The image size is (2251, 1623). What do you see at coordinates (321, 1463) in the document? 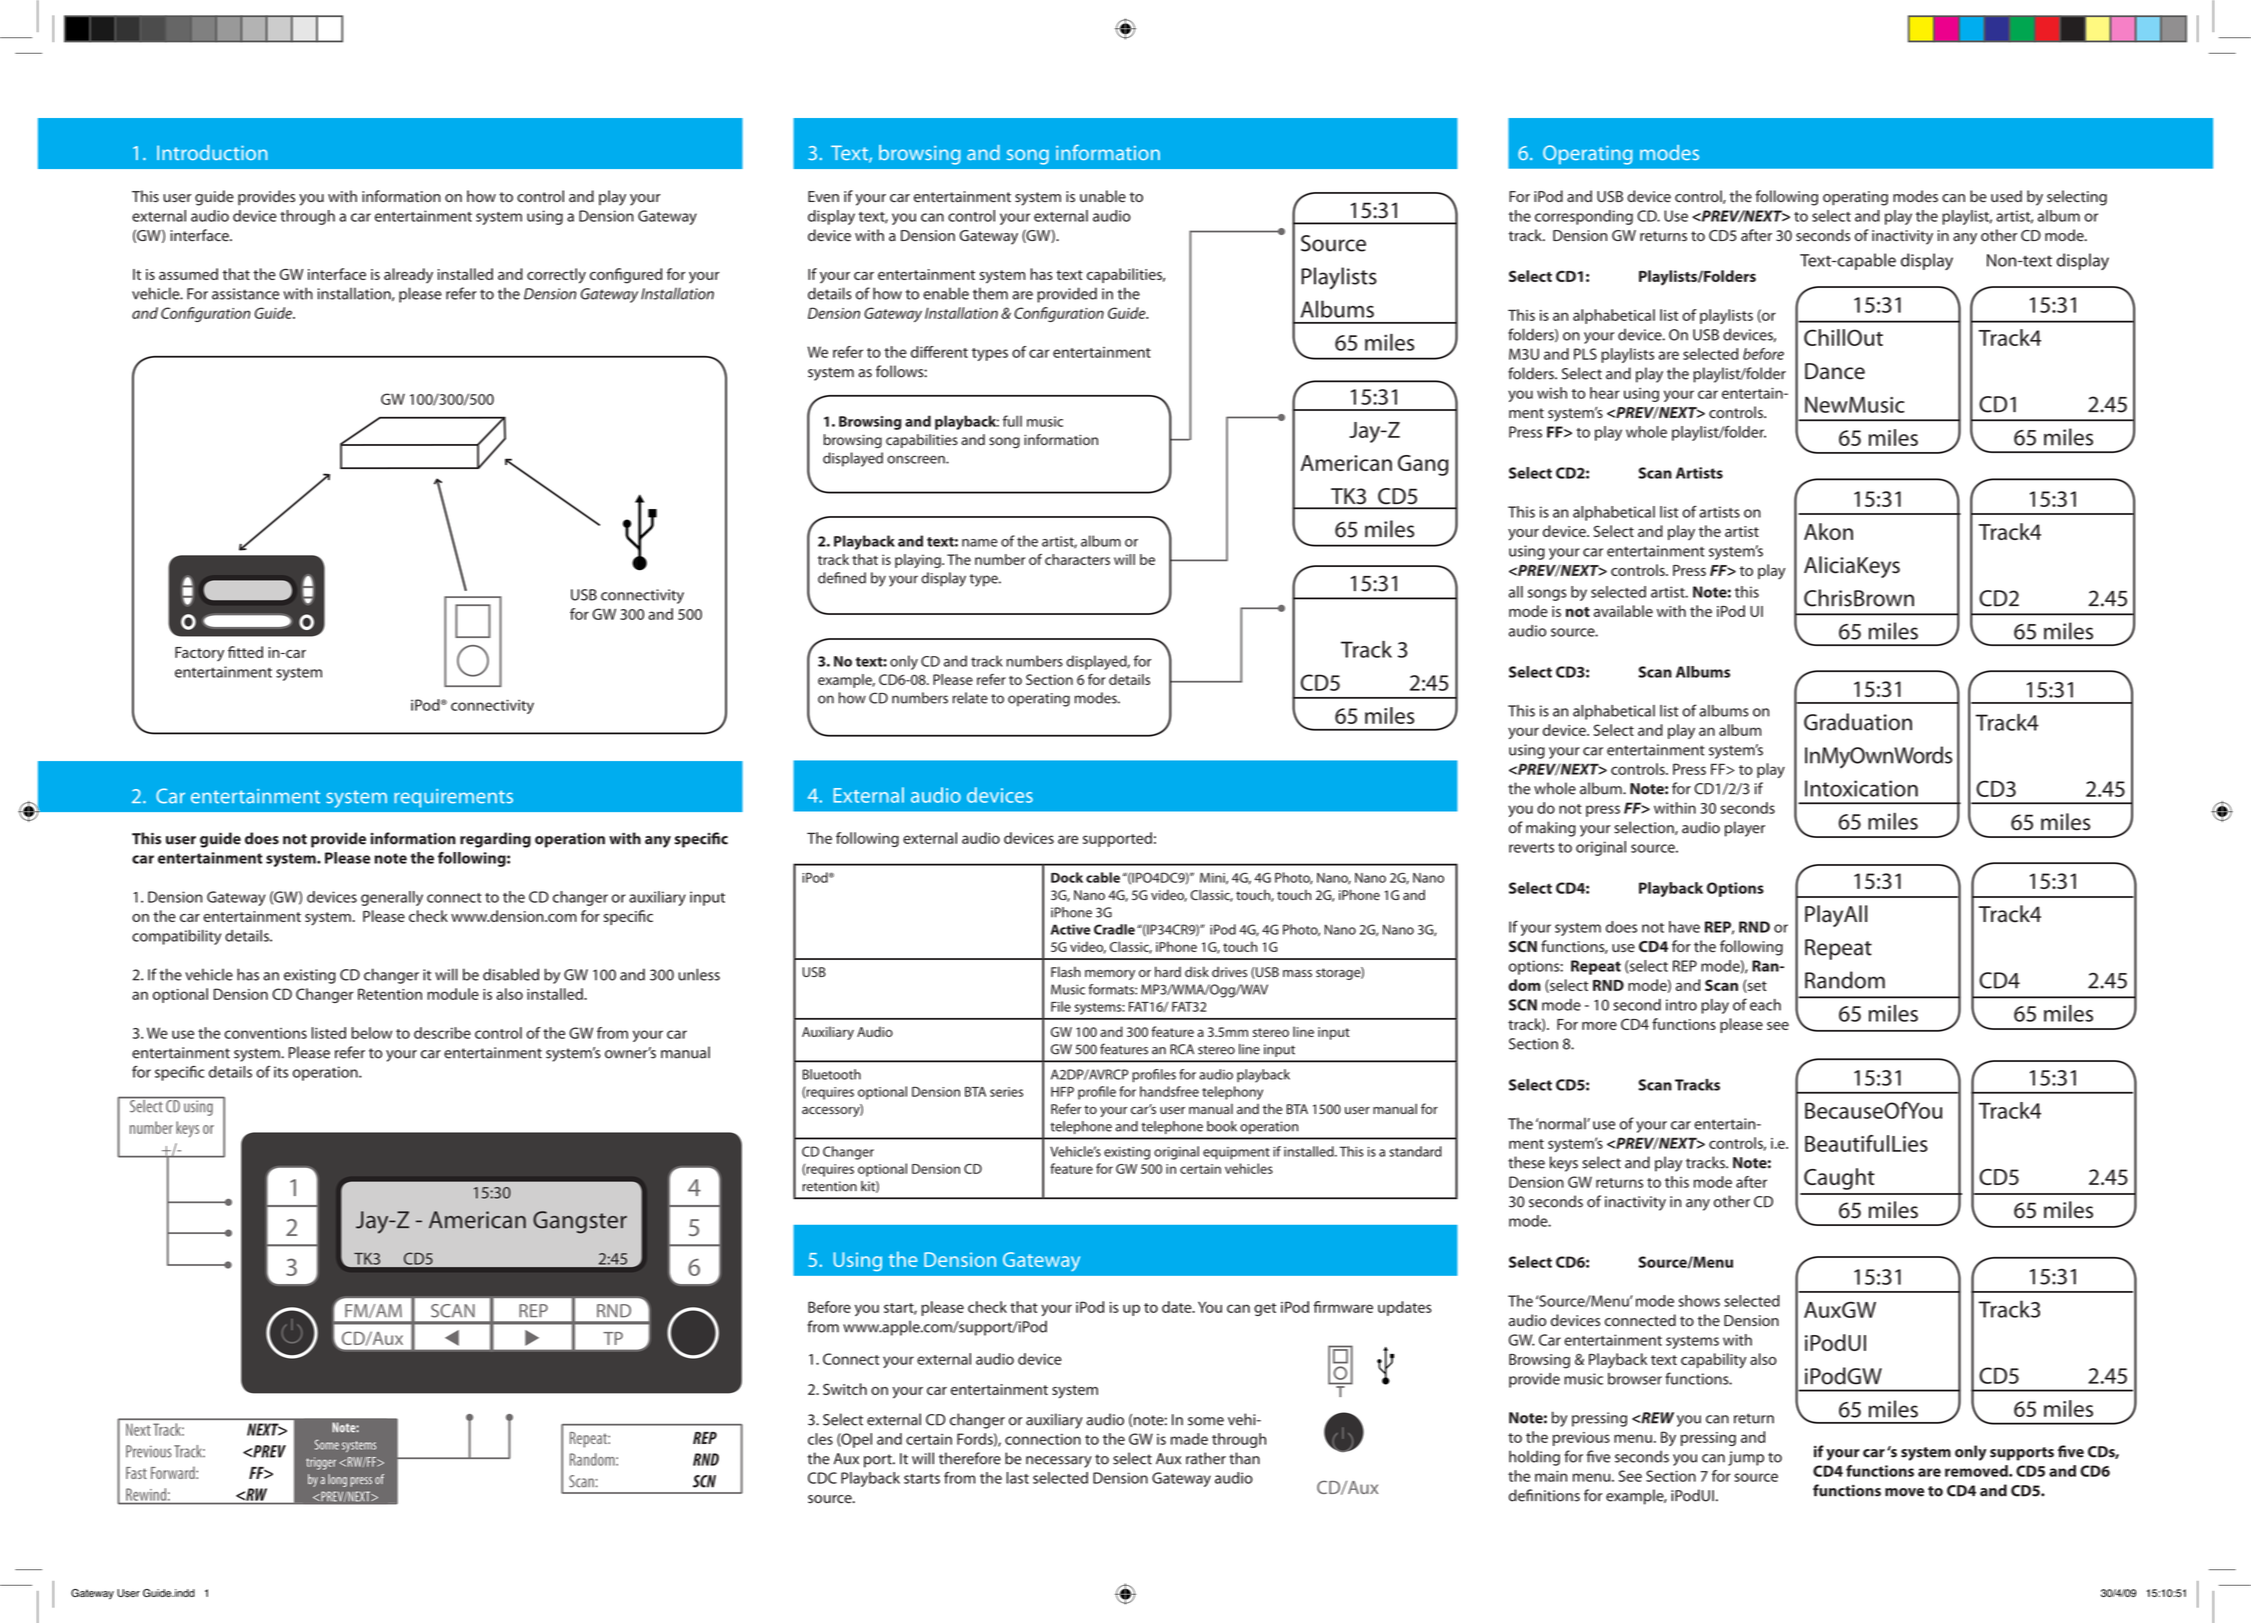
I see `trigger` at bounding box center [321, 1463].
